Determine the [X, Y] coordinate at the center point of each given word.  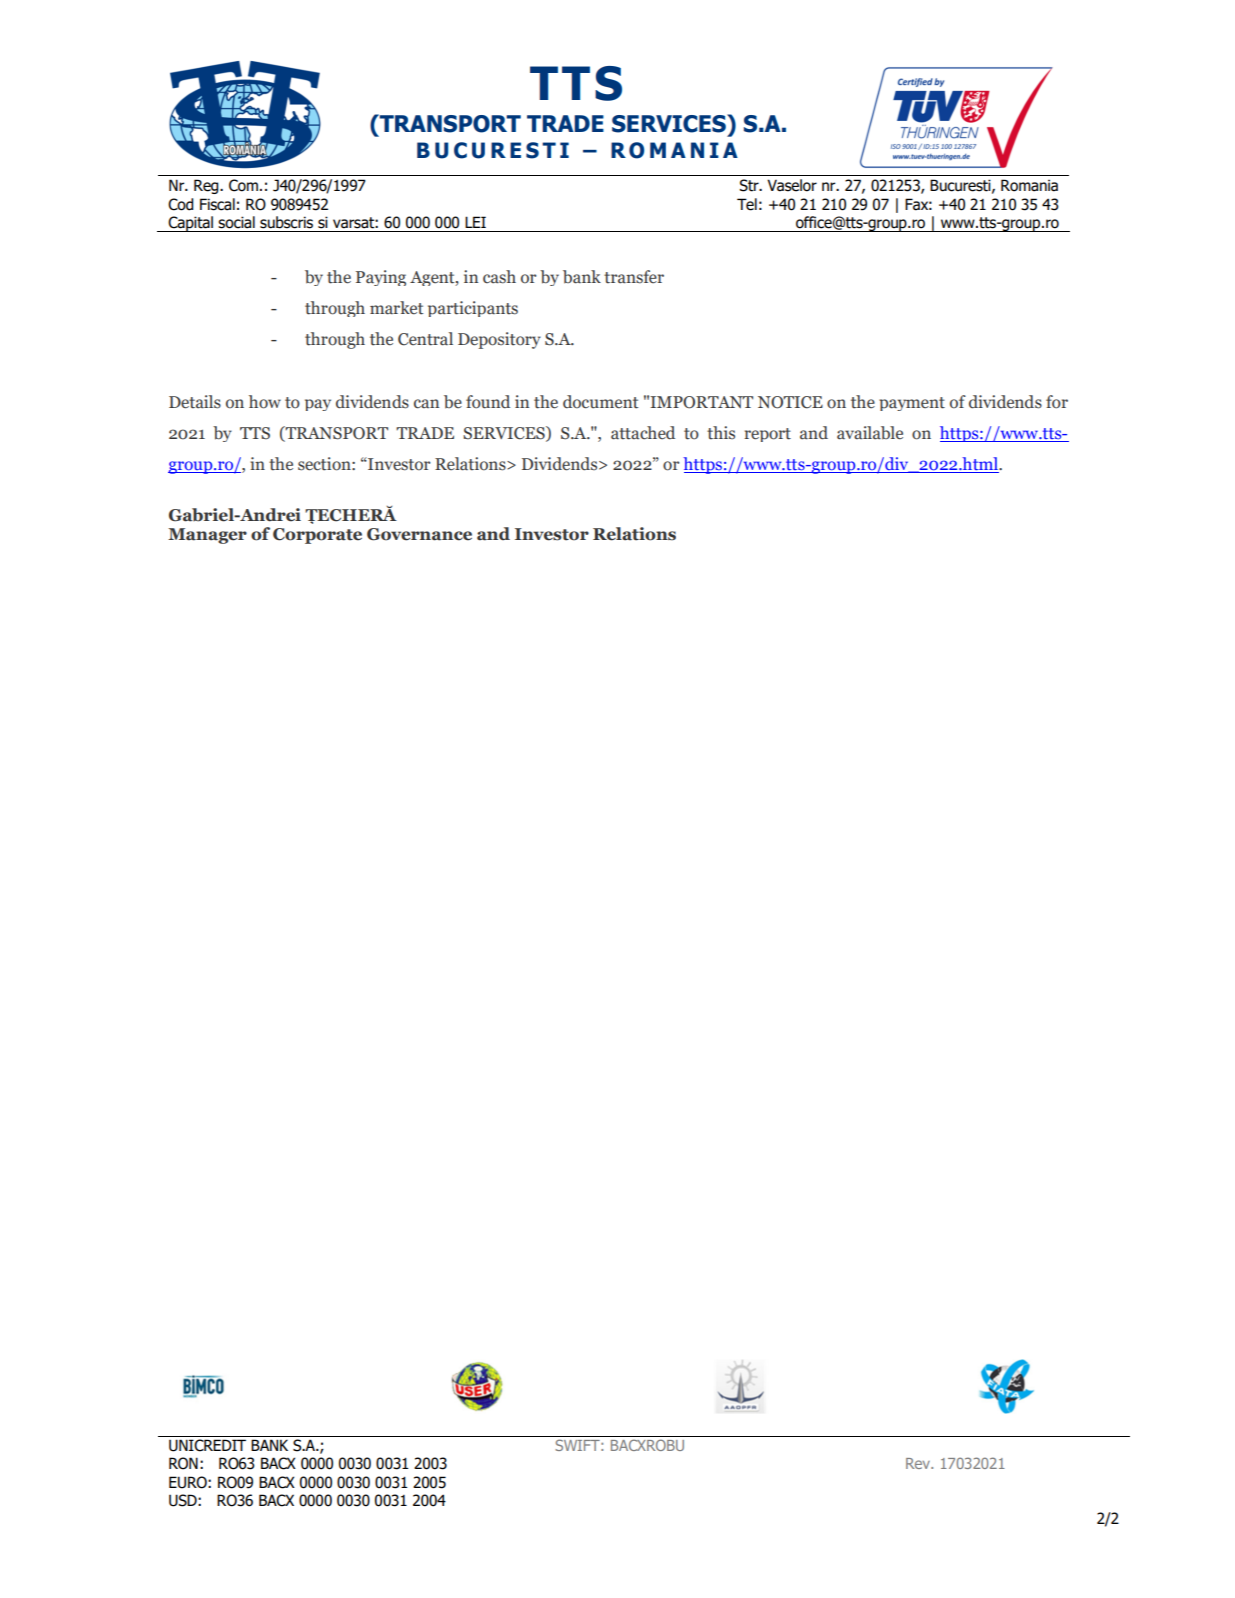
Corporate [317, 536]
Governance [419, 534]
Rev [919, 1463]
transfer [634, 277]
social [236, 222]
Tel [747, 204]
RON [183, 1463]
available [870, 433]
